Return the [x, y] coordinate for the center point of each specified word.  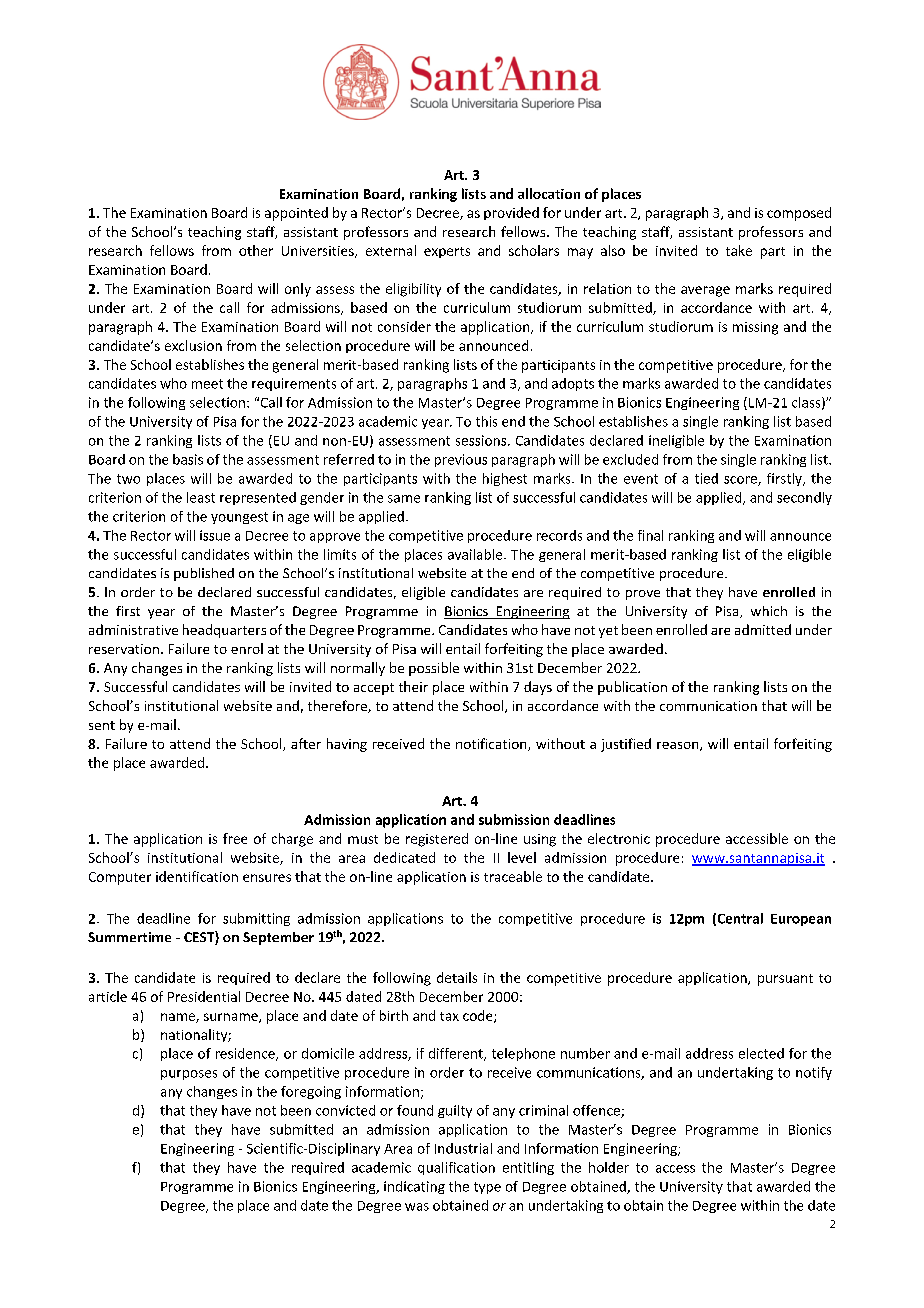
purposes [189, 1075]
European [801, 920]
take [739, 250]
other [256, 250]
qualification [456, 1168]
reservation [124, 649]
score [741, 481]
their [413, 686]
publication [632, 688]
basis [188, 459]
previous [461, 460]
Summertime [129, 937]
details [457, 977]
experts [447, 252]
